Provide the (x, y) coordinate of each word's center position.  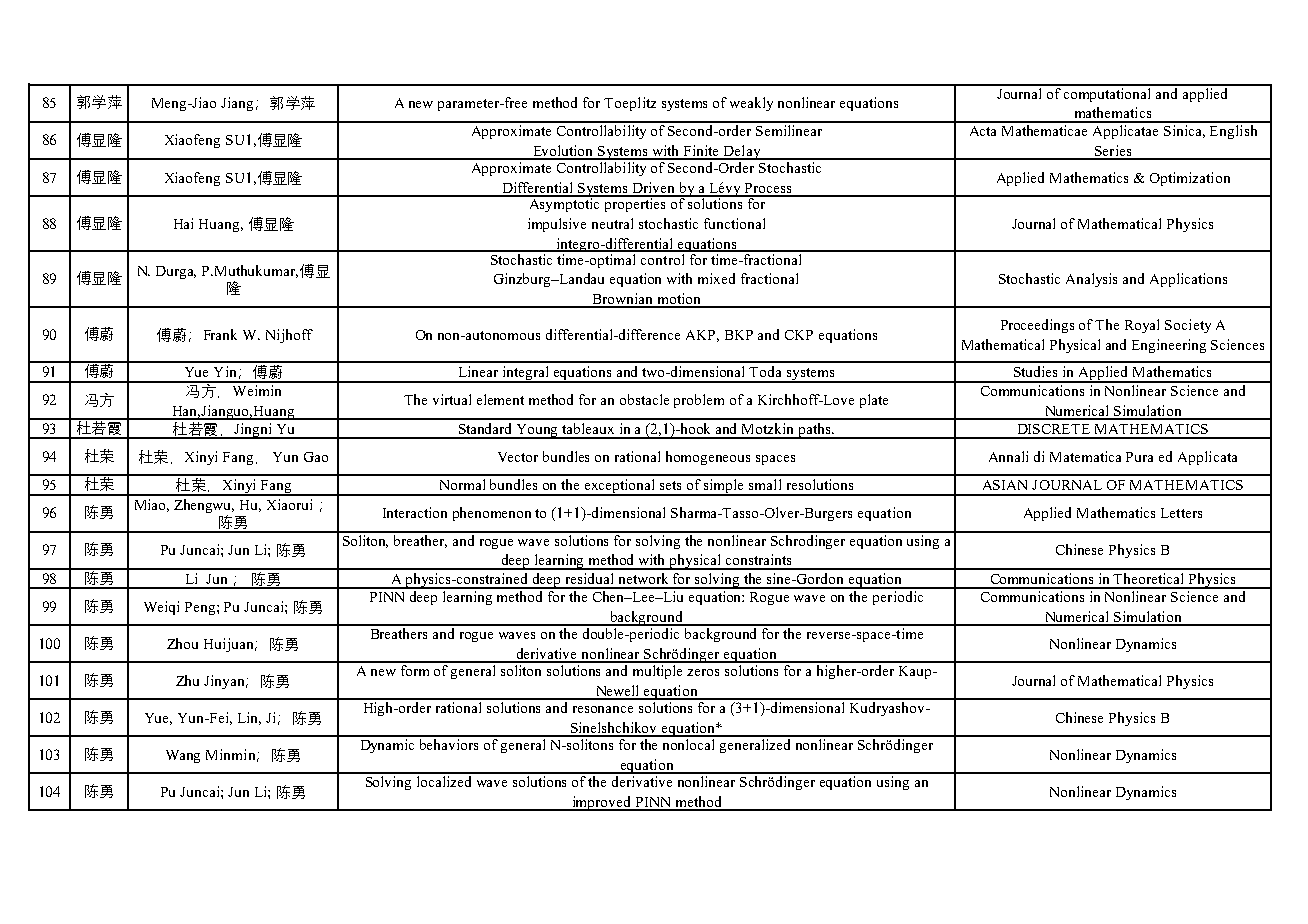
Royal (1142, 326)
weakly (751, 104)
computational (1108, 93)
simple (725, 487)
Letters (1181, 513)
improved (601, 803)
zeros (703, 672)
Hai (183, 223)
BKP (739, 335)
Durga (176, 272)
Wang (183, 756)
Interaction (415, 512)
